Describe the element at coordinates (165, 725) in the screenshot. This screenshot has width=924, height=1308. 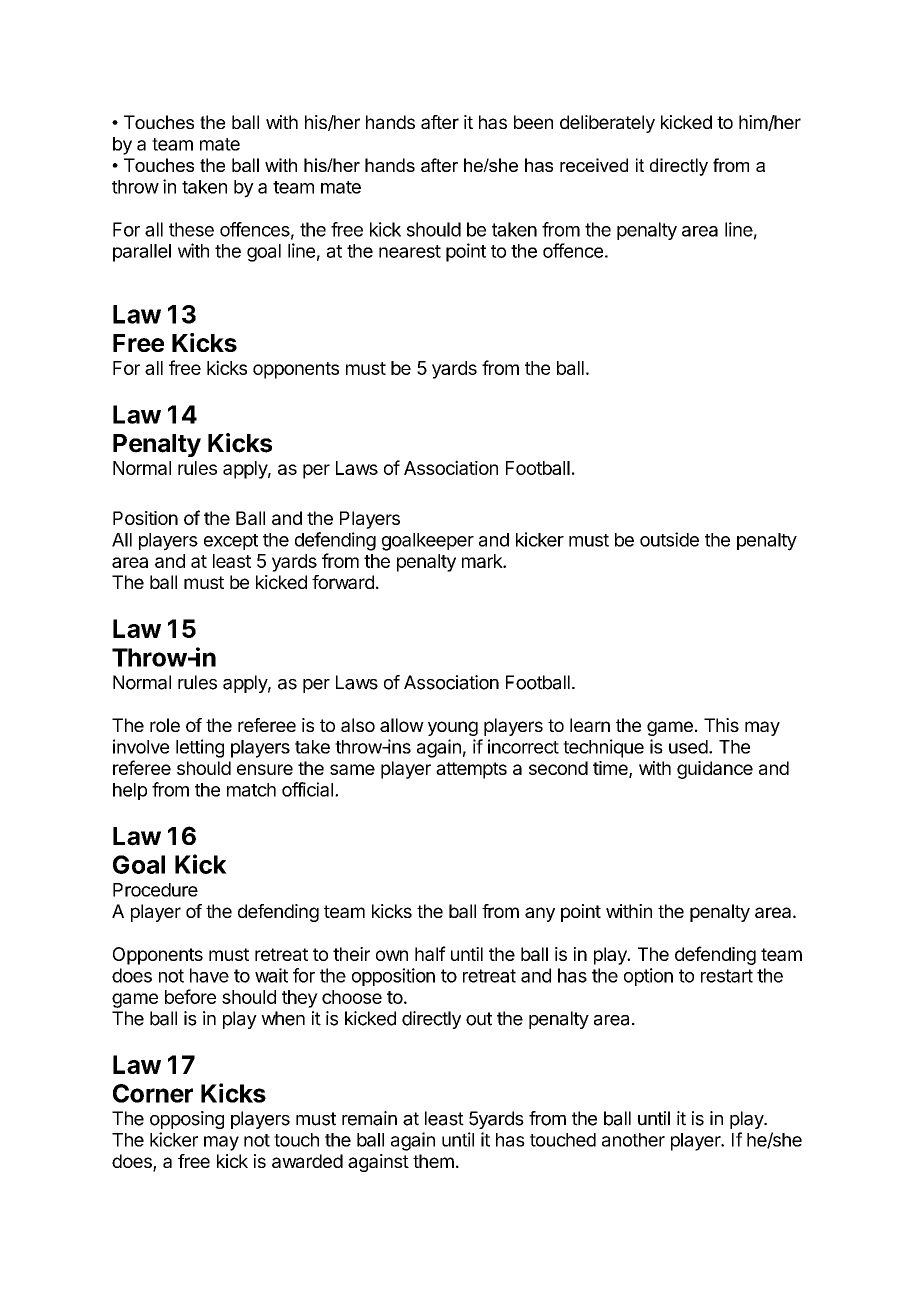
I see `role` at that location.
